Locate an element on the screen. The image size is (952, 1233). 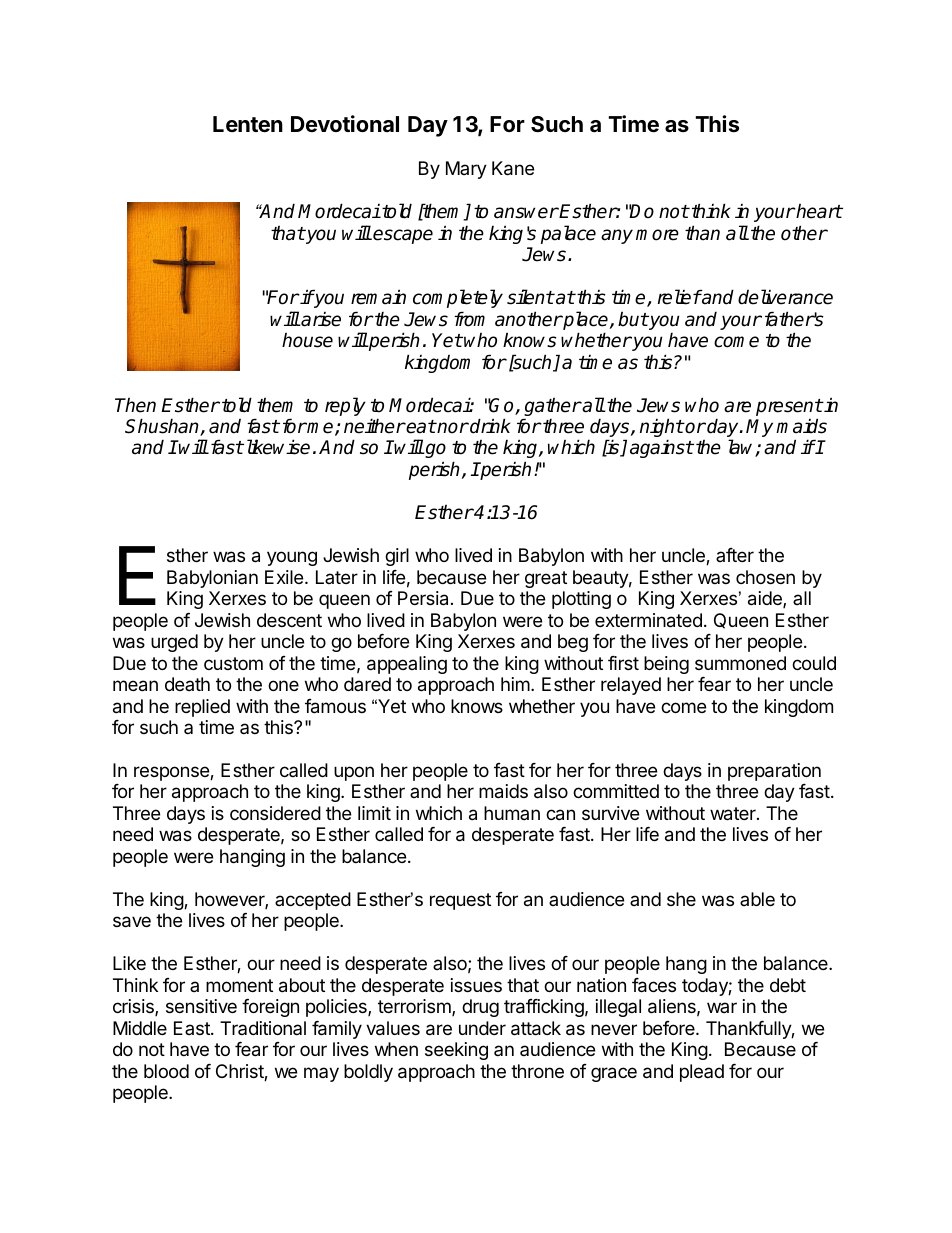
request is located at coordinates (460, 901).
